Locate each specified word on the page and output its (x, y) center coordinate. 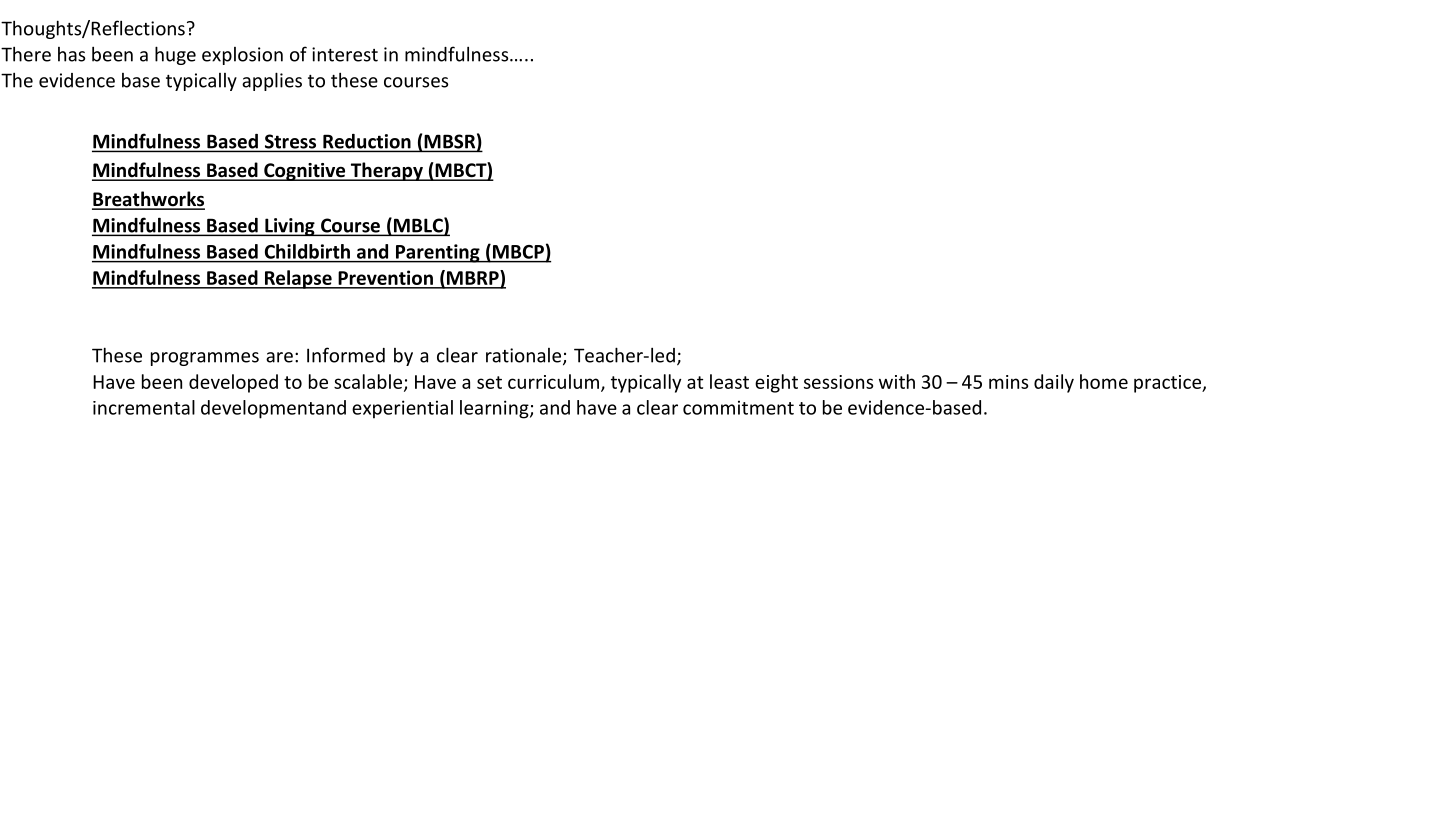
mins (1008, 382)
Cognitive (305, 172)
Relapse (298, 279)
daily (1054, 383)
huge (175, 55)
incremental (144, 407)
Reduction (367, 141)
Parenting (437, 253)
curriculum (553, 381)
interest (345, 54)
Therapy (386, 171)
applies (272, 81)
